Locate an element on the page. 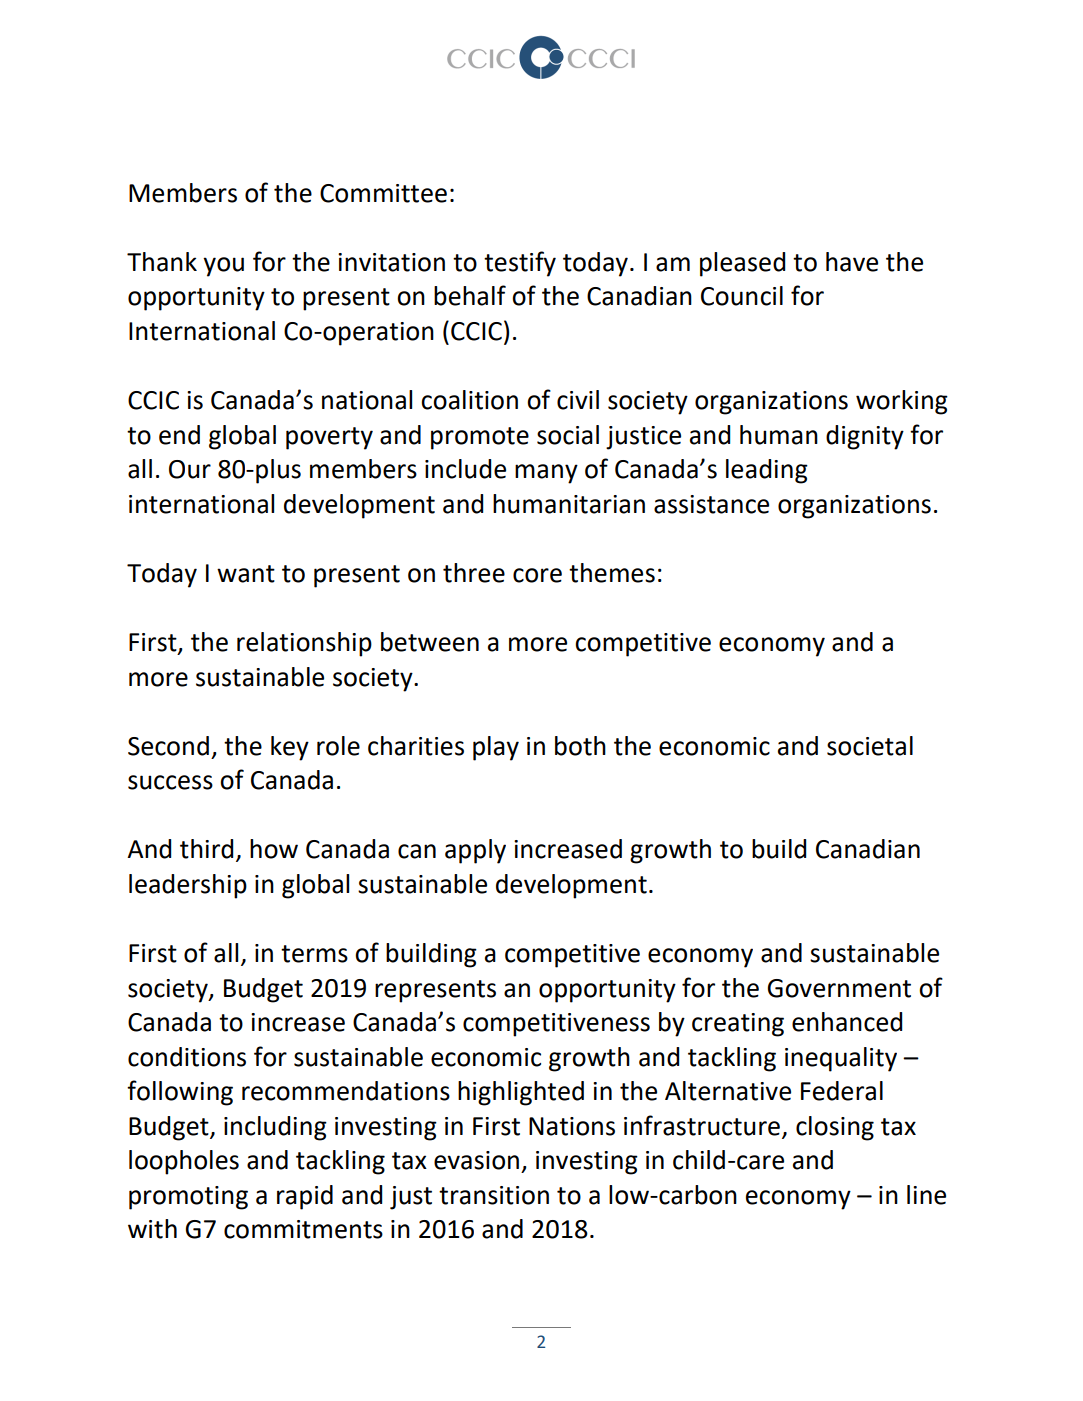 The image size is (1083, 1401). have is located at coordinates (852, 262).
